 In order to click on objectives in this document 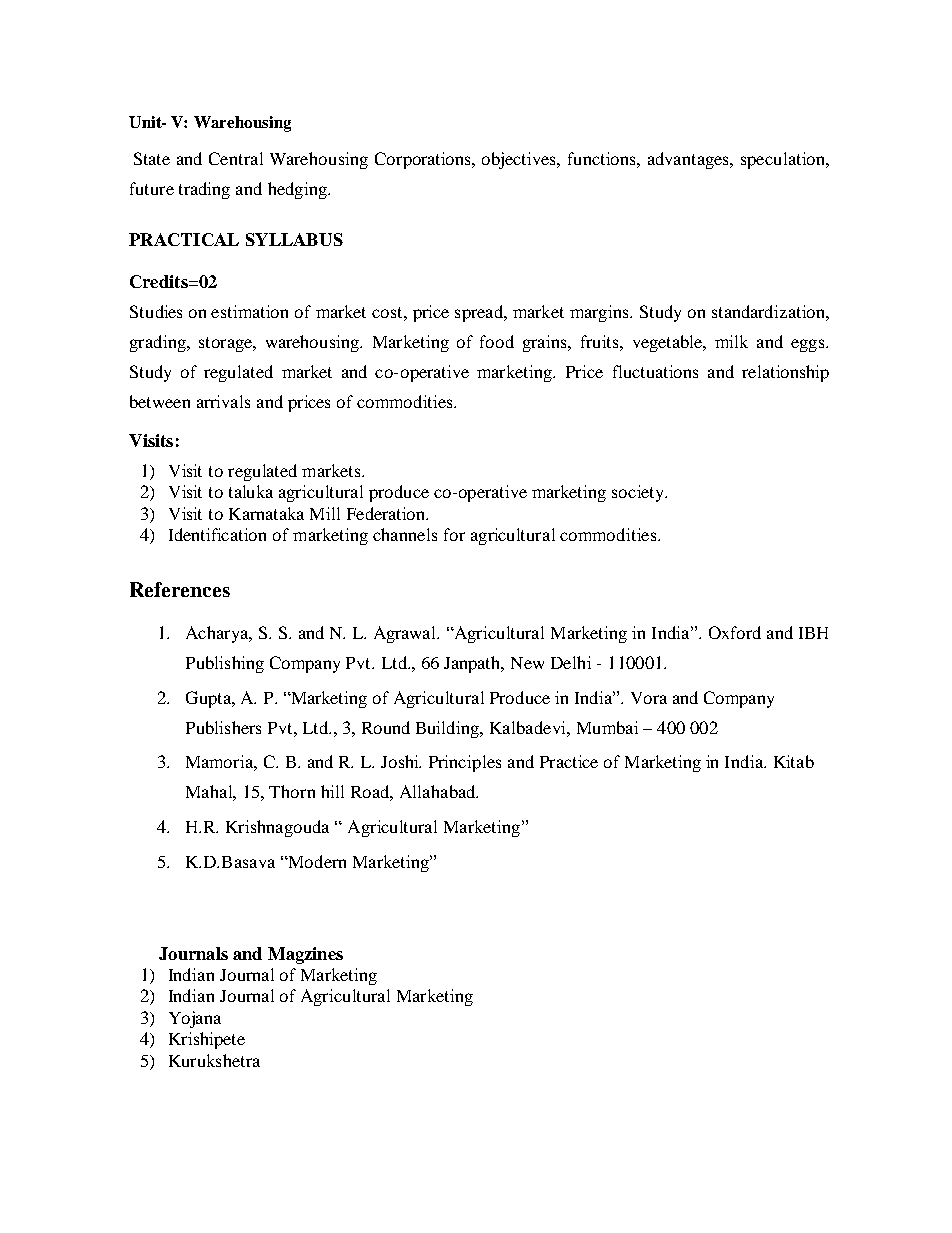, I will do `click(520, 160)`.
